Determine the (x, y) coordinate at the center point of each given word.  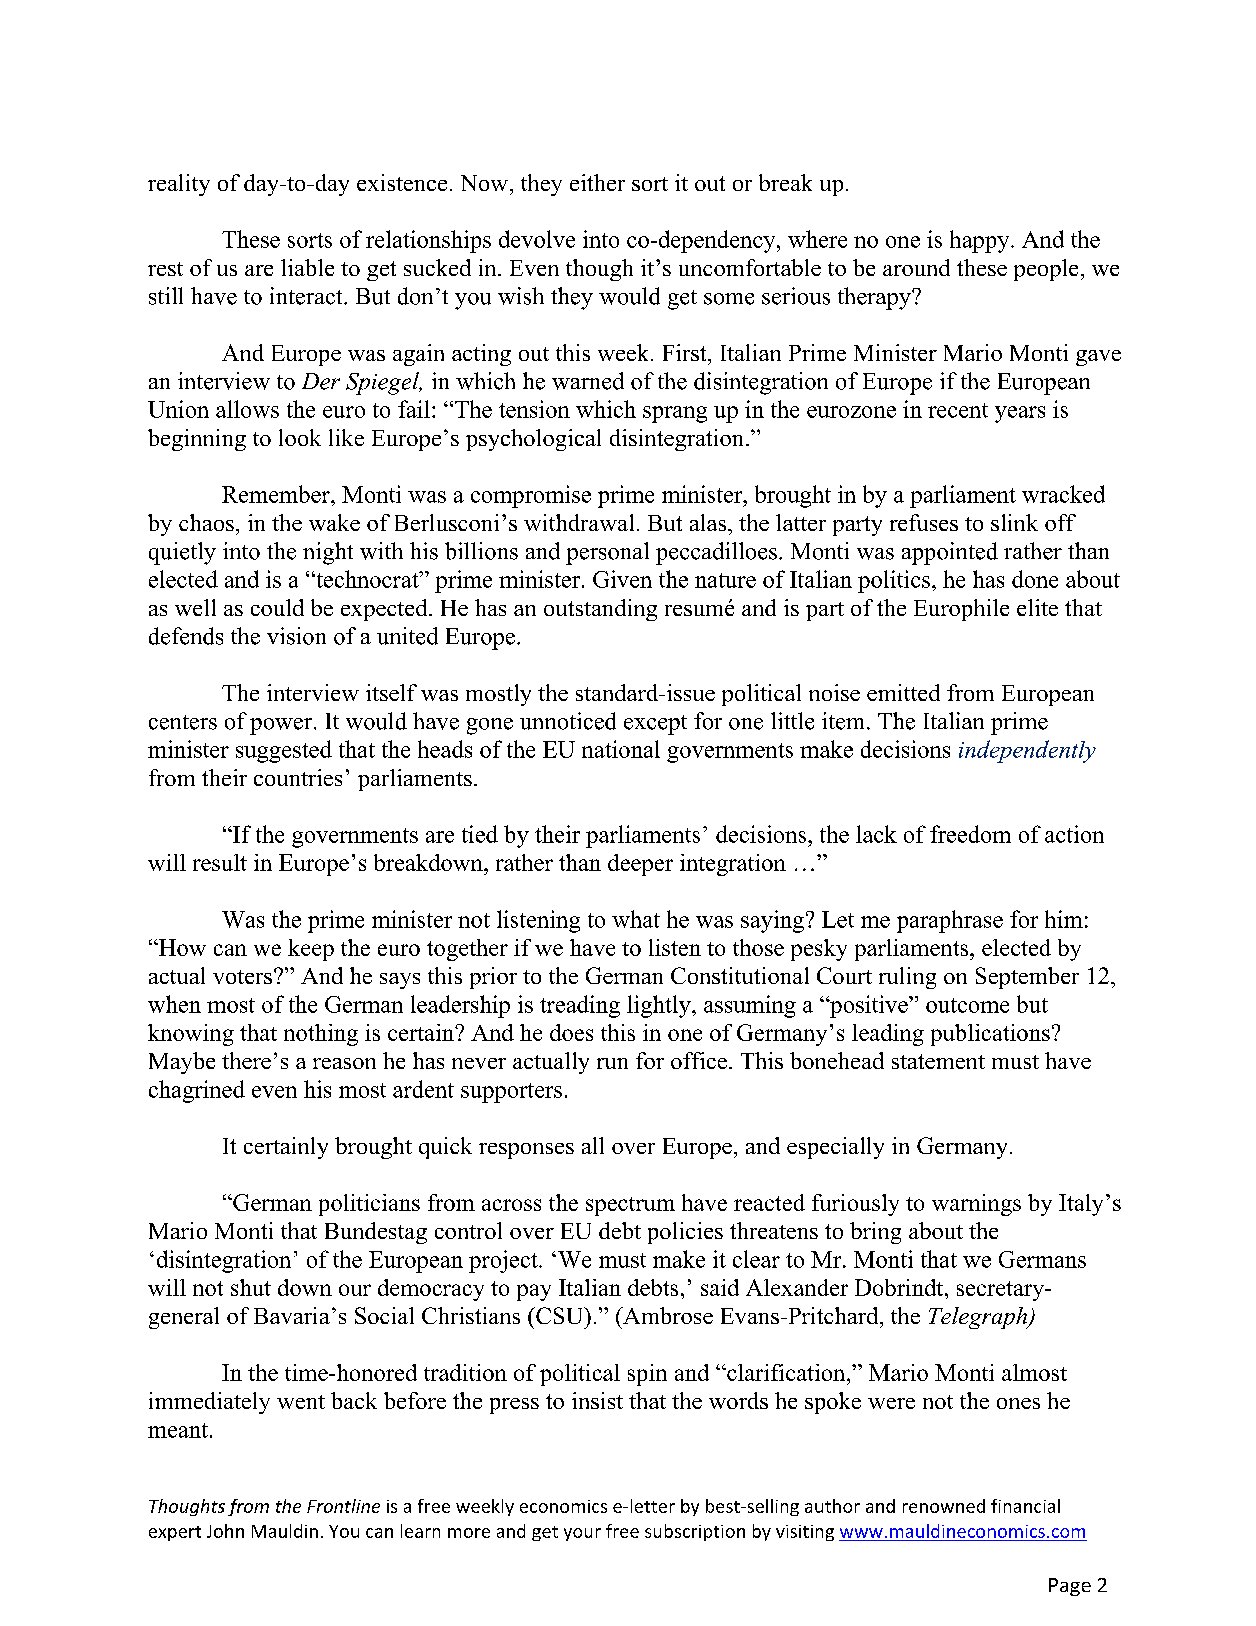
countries (298, 777)
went (301, 1402)
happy (981, 241)
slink (1014, 522)
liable (307, 267)
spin (647, 1375)
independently (1027, 751)
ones (1018, 1403)
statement (938, 1061)
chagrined (197, 1091)
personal (607, 553)
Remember (277, 494)
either (597, 182)
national (621, 749)
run (612, 1063)
